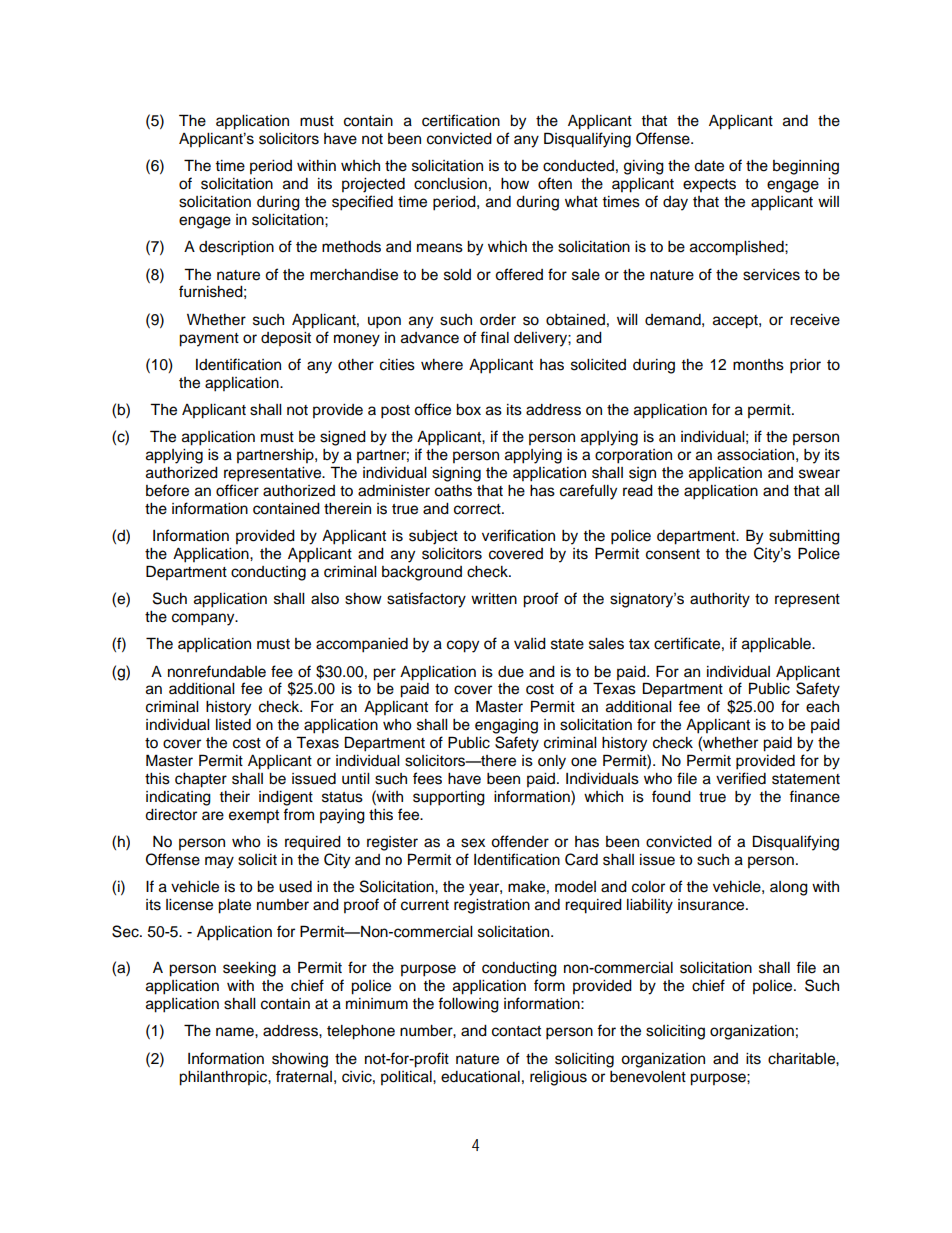 The height and width of the page is (1233, 952). What do you see at coordinates (720, 600) in the page?
I see `authority` at bounding box center [720, 600].
